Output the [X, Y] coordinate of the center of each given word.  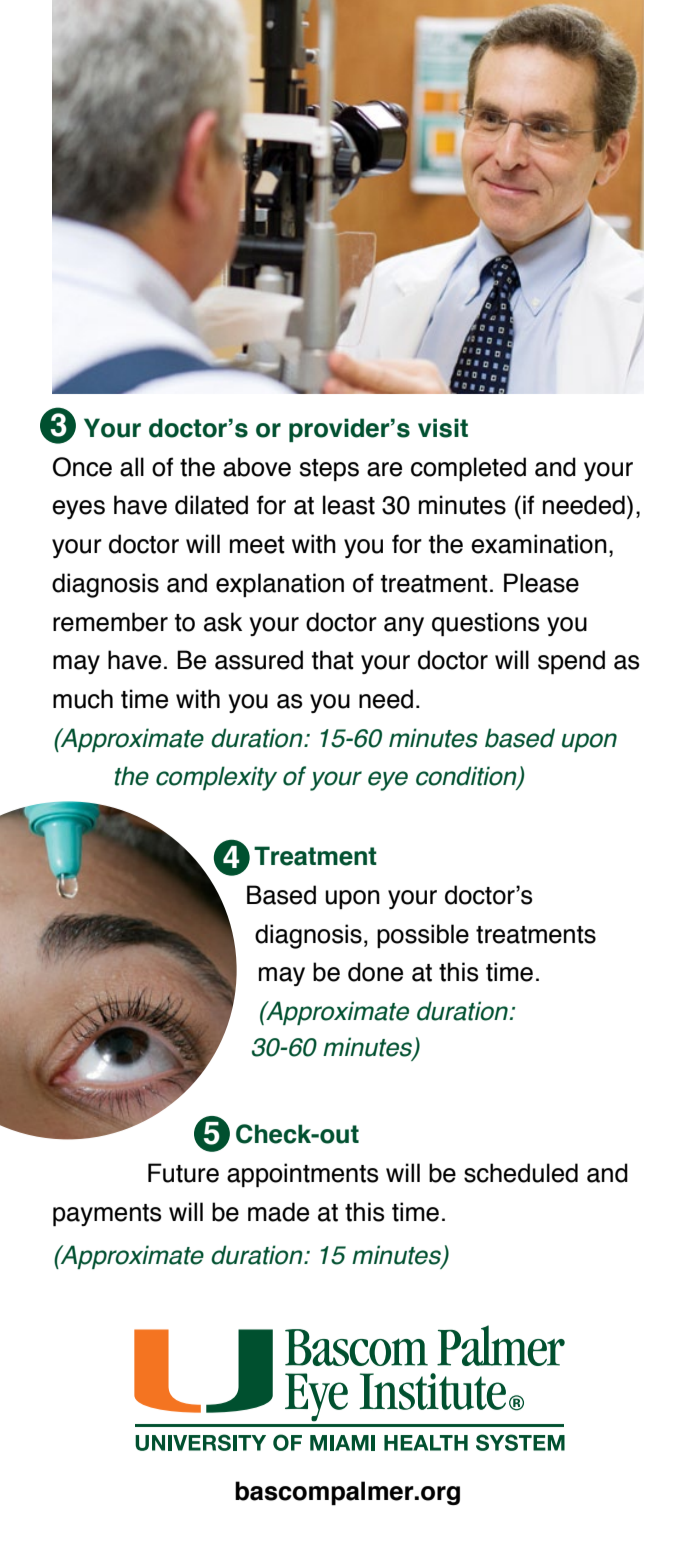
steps [329, 470]
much [83, 699]
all [132, 467]
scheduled [521, 1173]
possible [423, 936]
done [375, 972]
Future [183, 1173]
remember [110, 622]
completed [468, 469]
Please [541, 583]
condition [467, 777]
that [333, 660]
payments [107, 1215]
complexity [216, 778]
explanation [280, 585]
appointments [302, 1175]
